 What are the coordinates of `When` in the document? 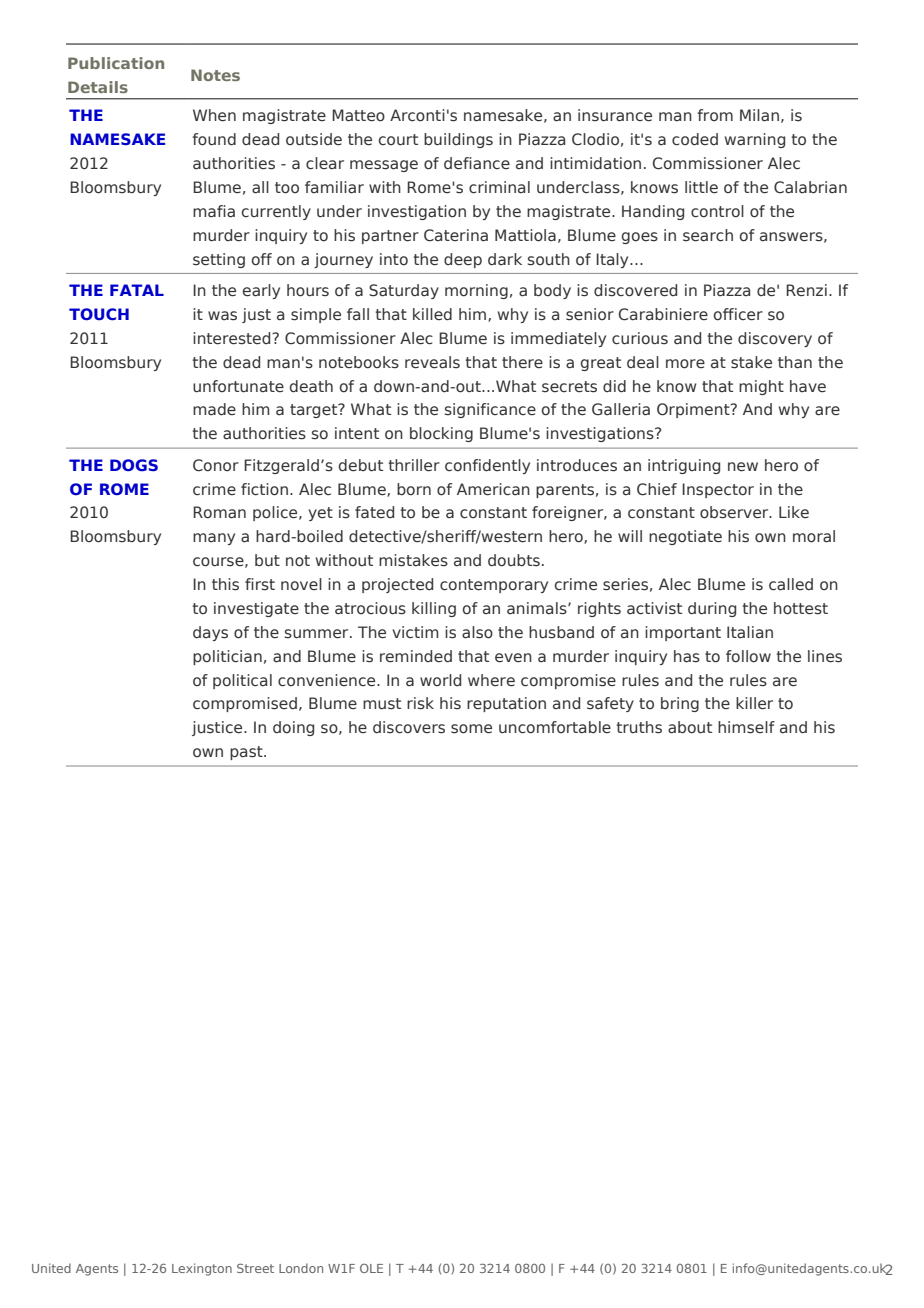 It's located at (214, 115).
